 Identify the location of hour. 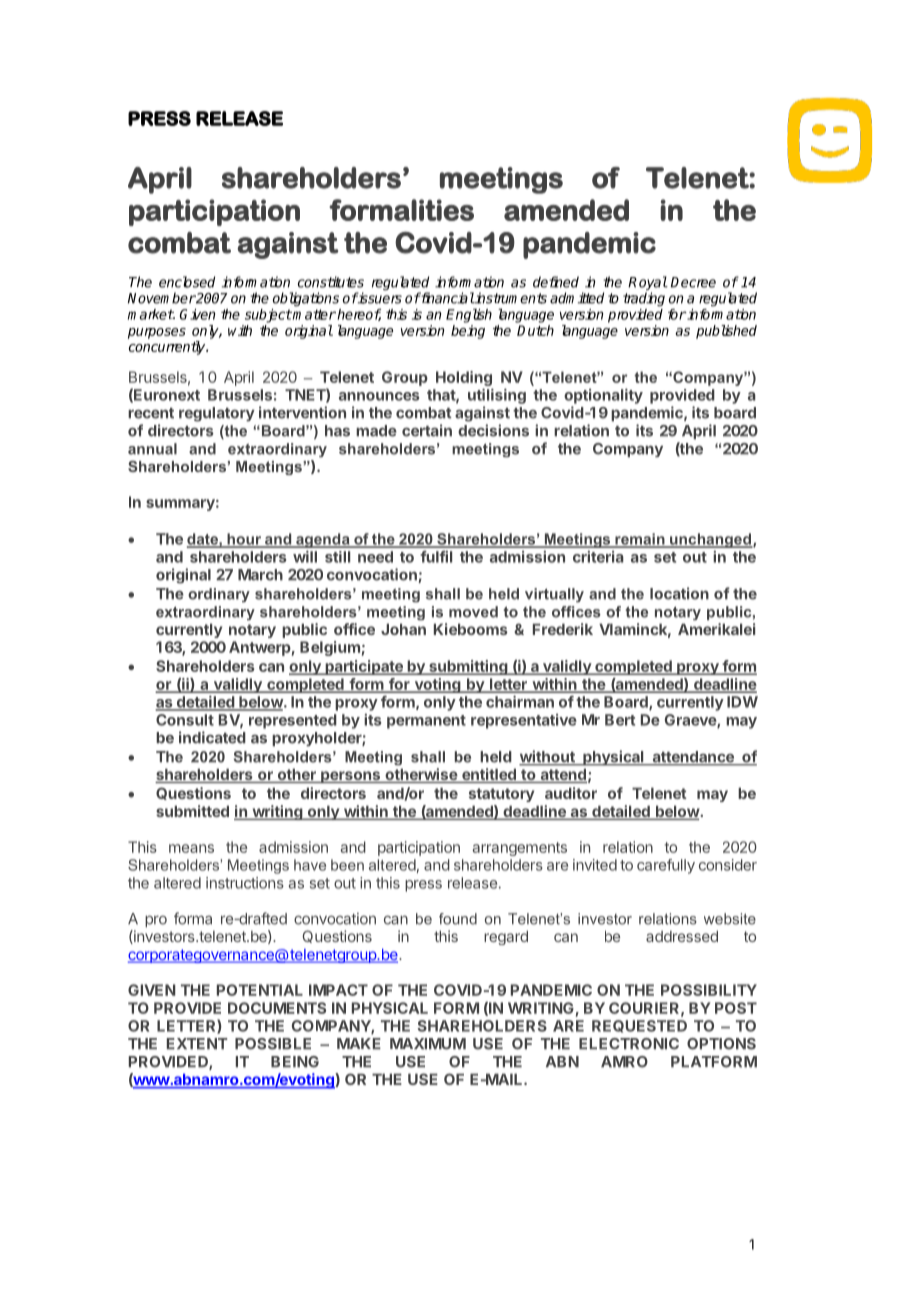
(244, 540).
